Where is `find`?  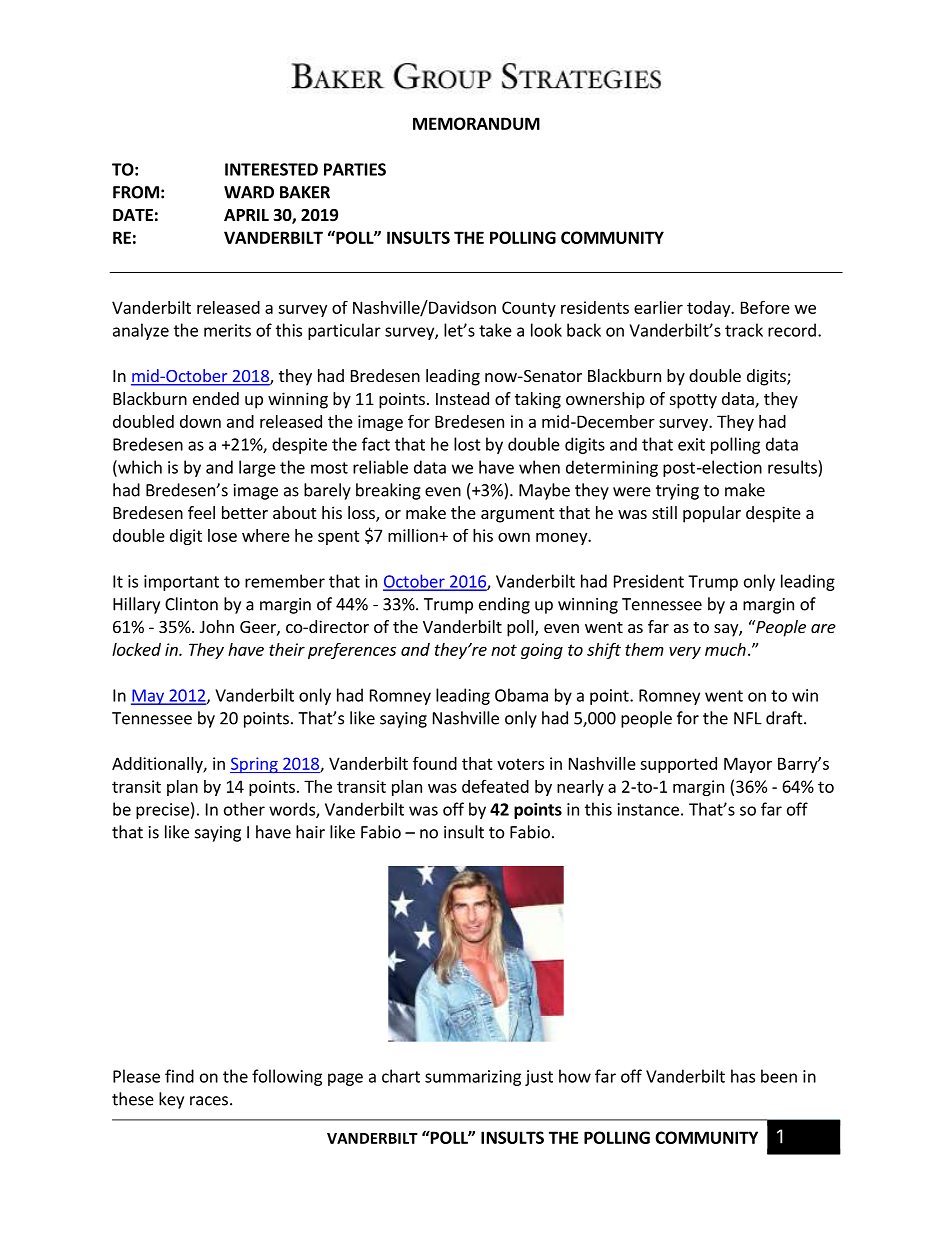 find is located at coordinates (179, 1076).
